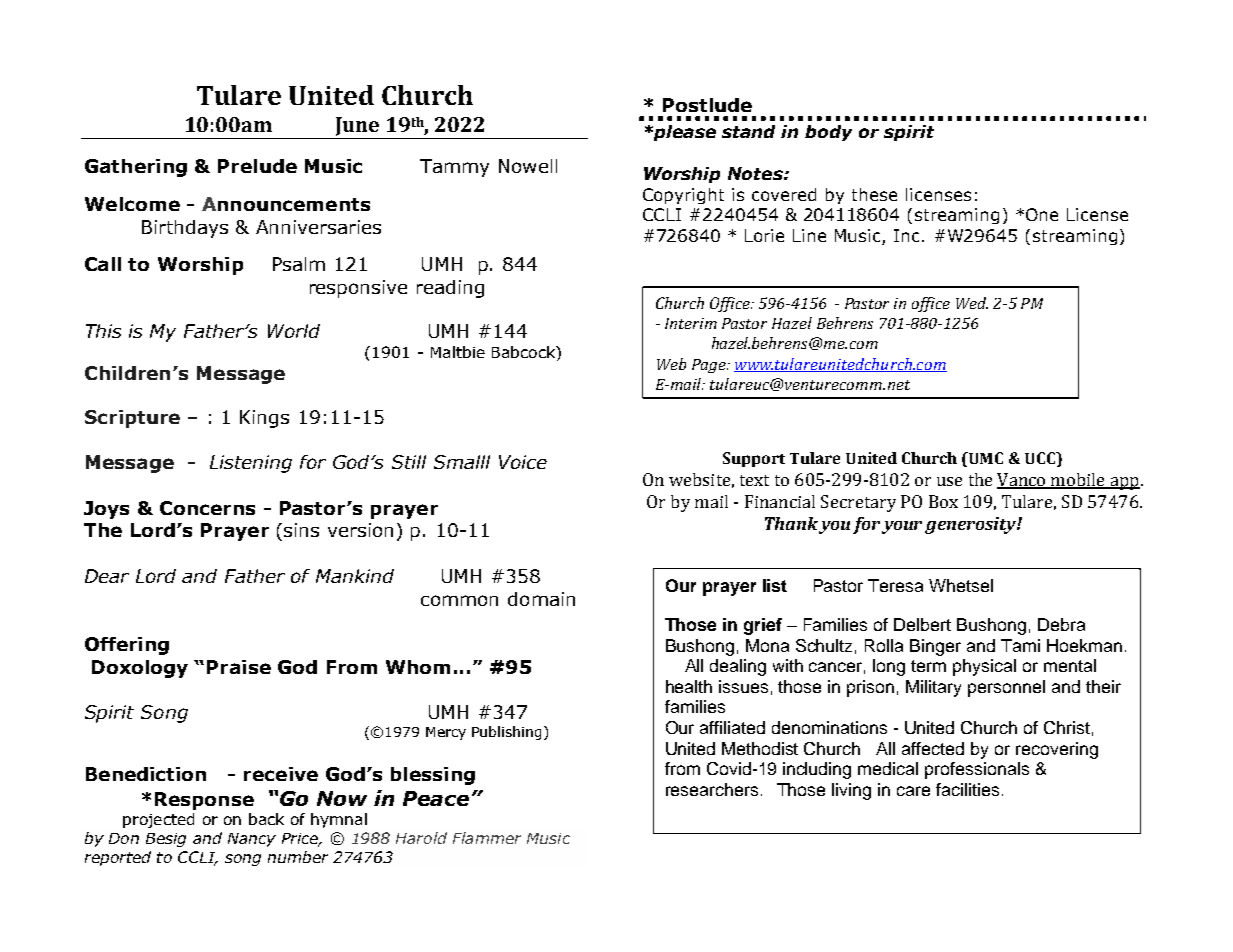 The height and width of the page is (952, 1233). Describe the element at coordinates (949, 481) in the page. I see `use` at that location.
